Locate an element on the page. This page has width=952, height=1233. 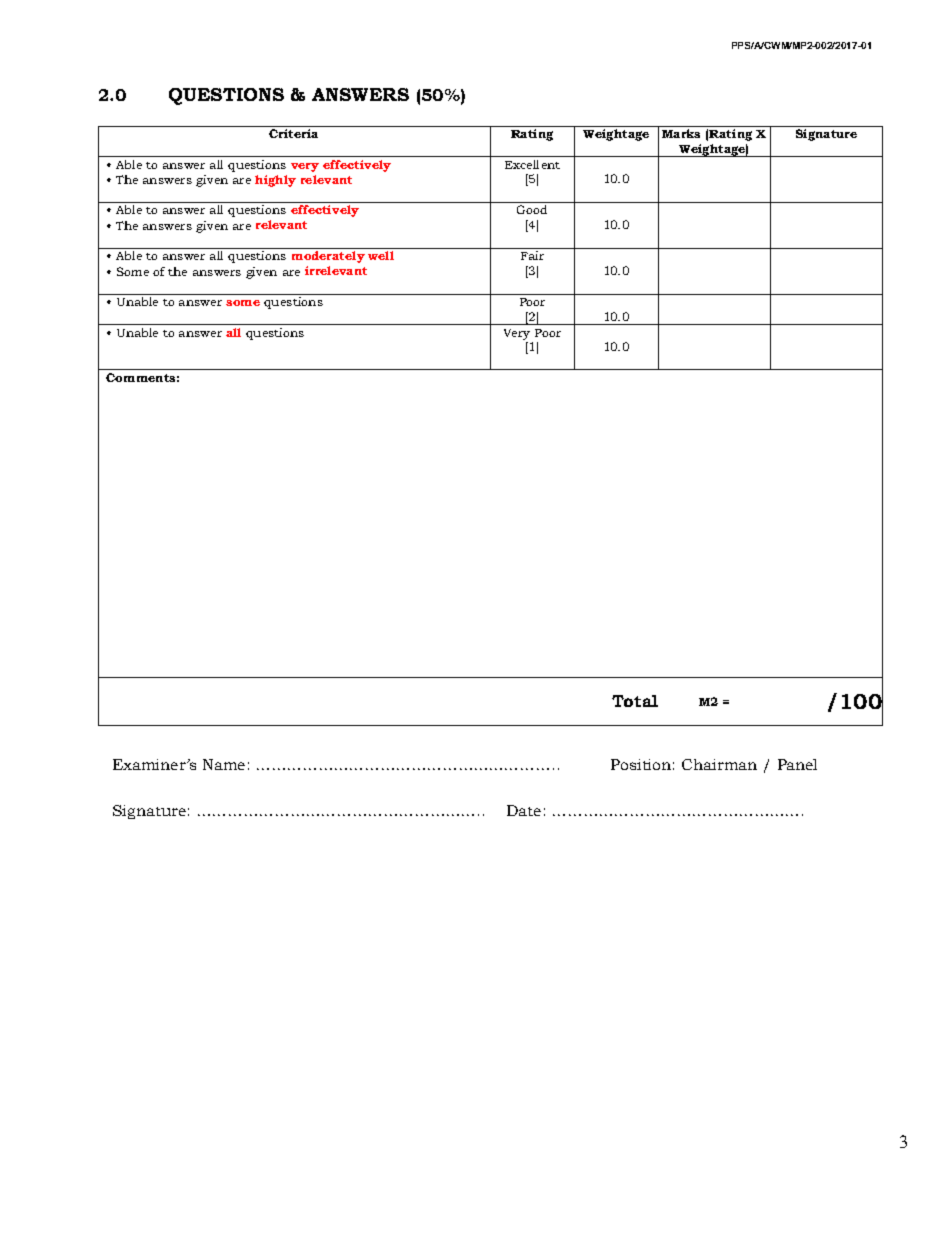
Criteria is located at coordinates (293, 133).
